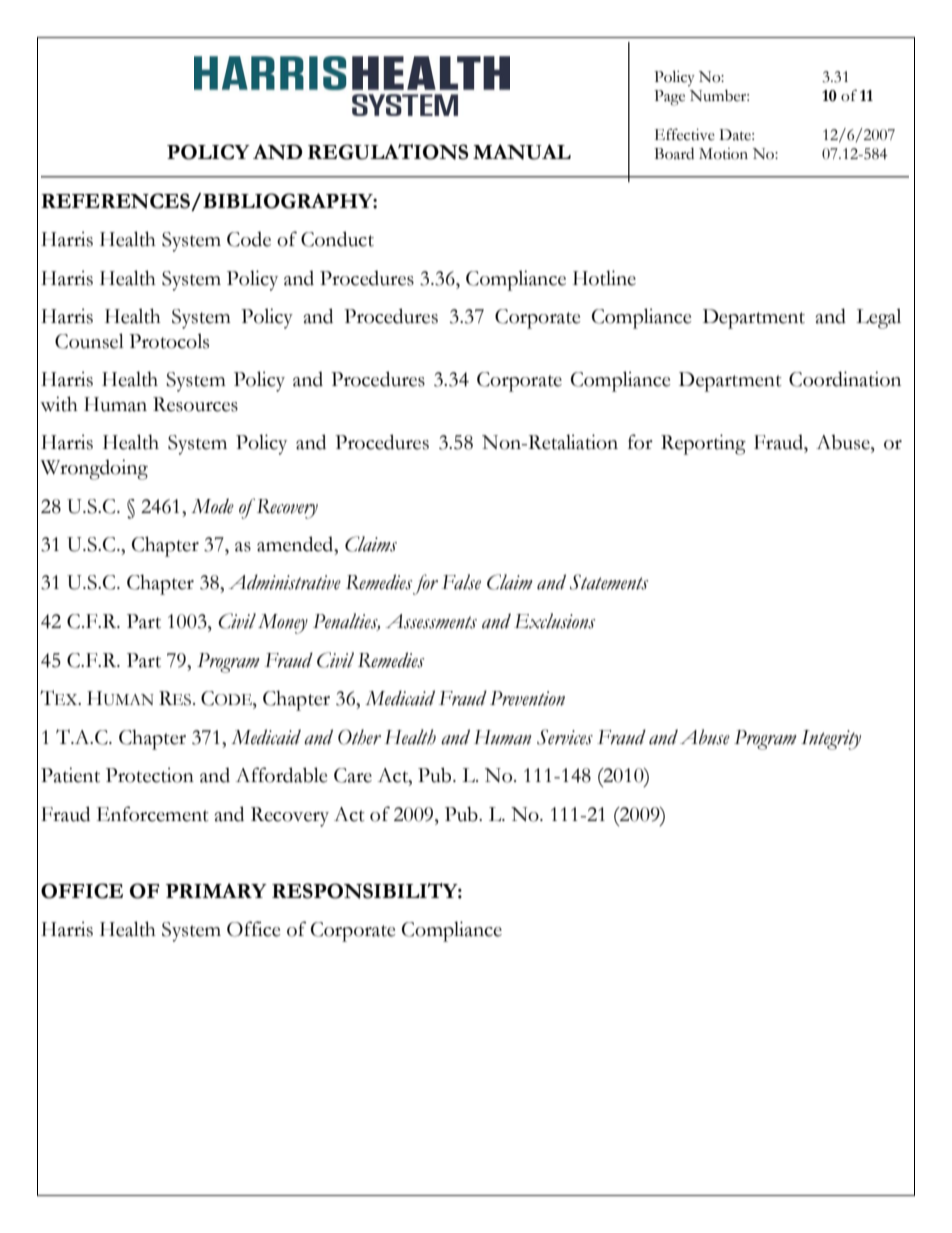 This screenshot has height=1233, width=952. Describe the element at coordinates (723, 154) in the screenshot. I see `Motion` at that location.
